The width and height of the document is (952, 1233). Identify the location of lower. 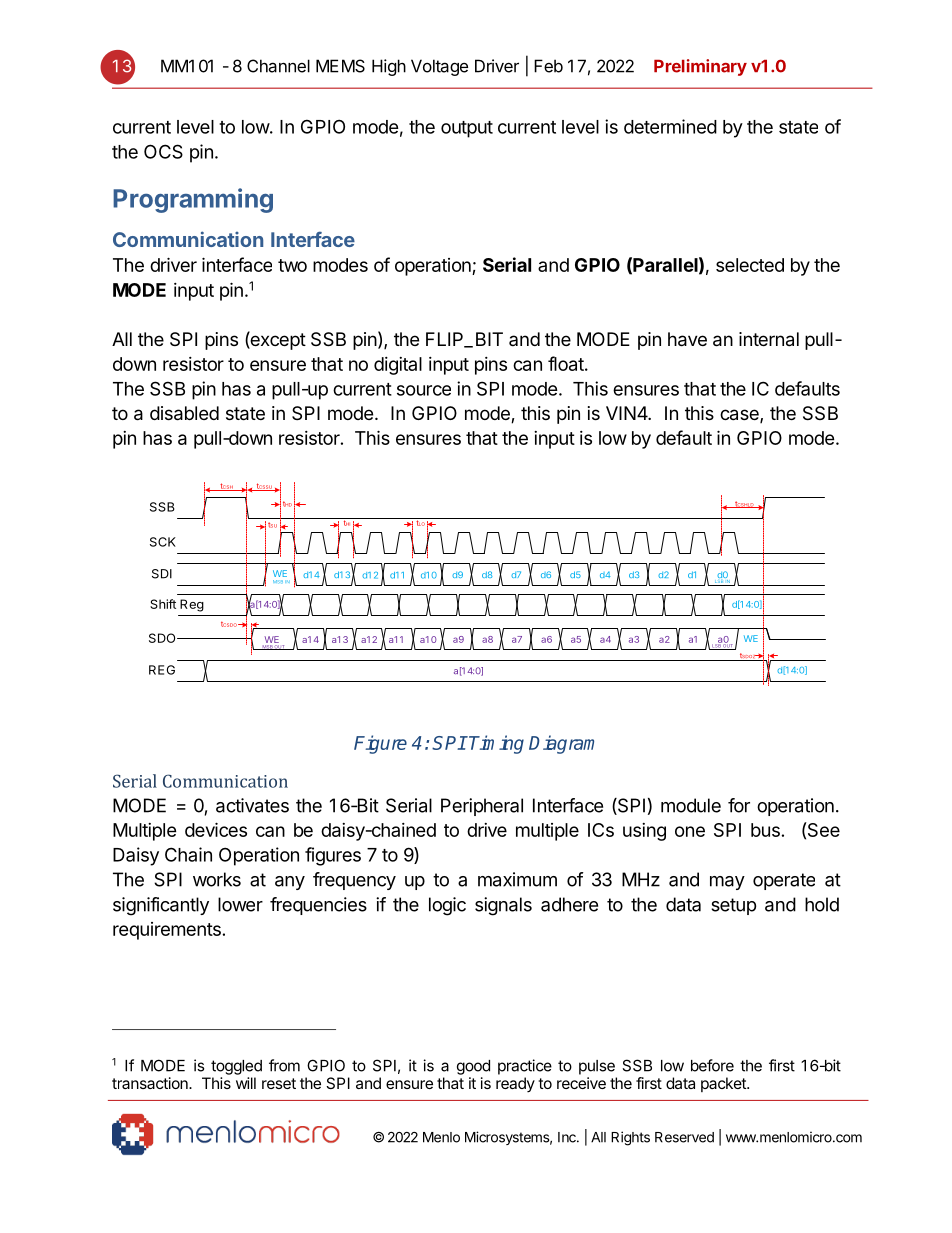
(240, 904).
